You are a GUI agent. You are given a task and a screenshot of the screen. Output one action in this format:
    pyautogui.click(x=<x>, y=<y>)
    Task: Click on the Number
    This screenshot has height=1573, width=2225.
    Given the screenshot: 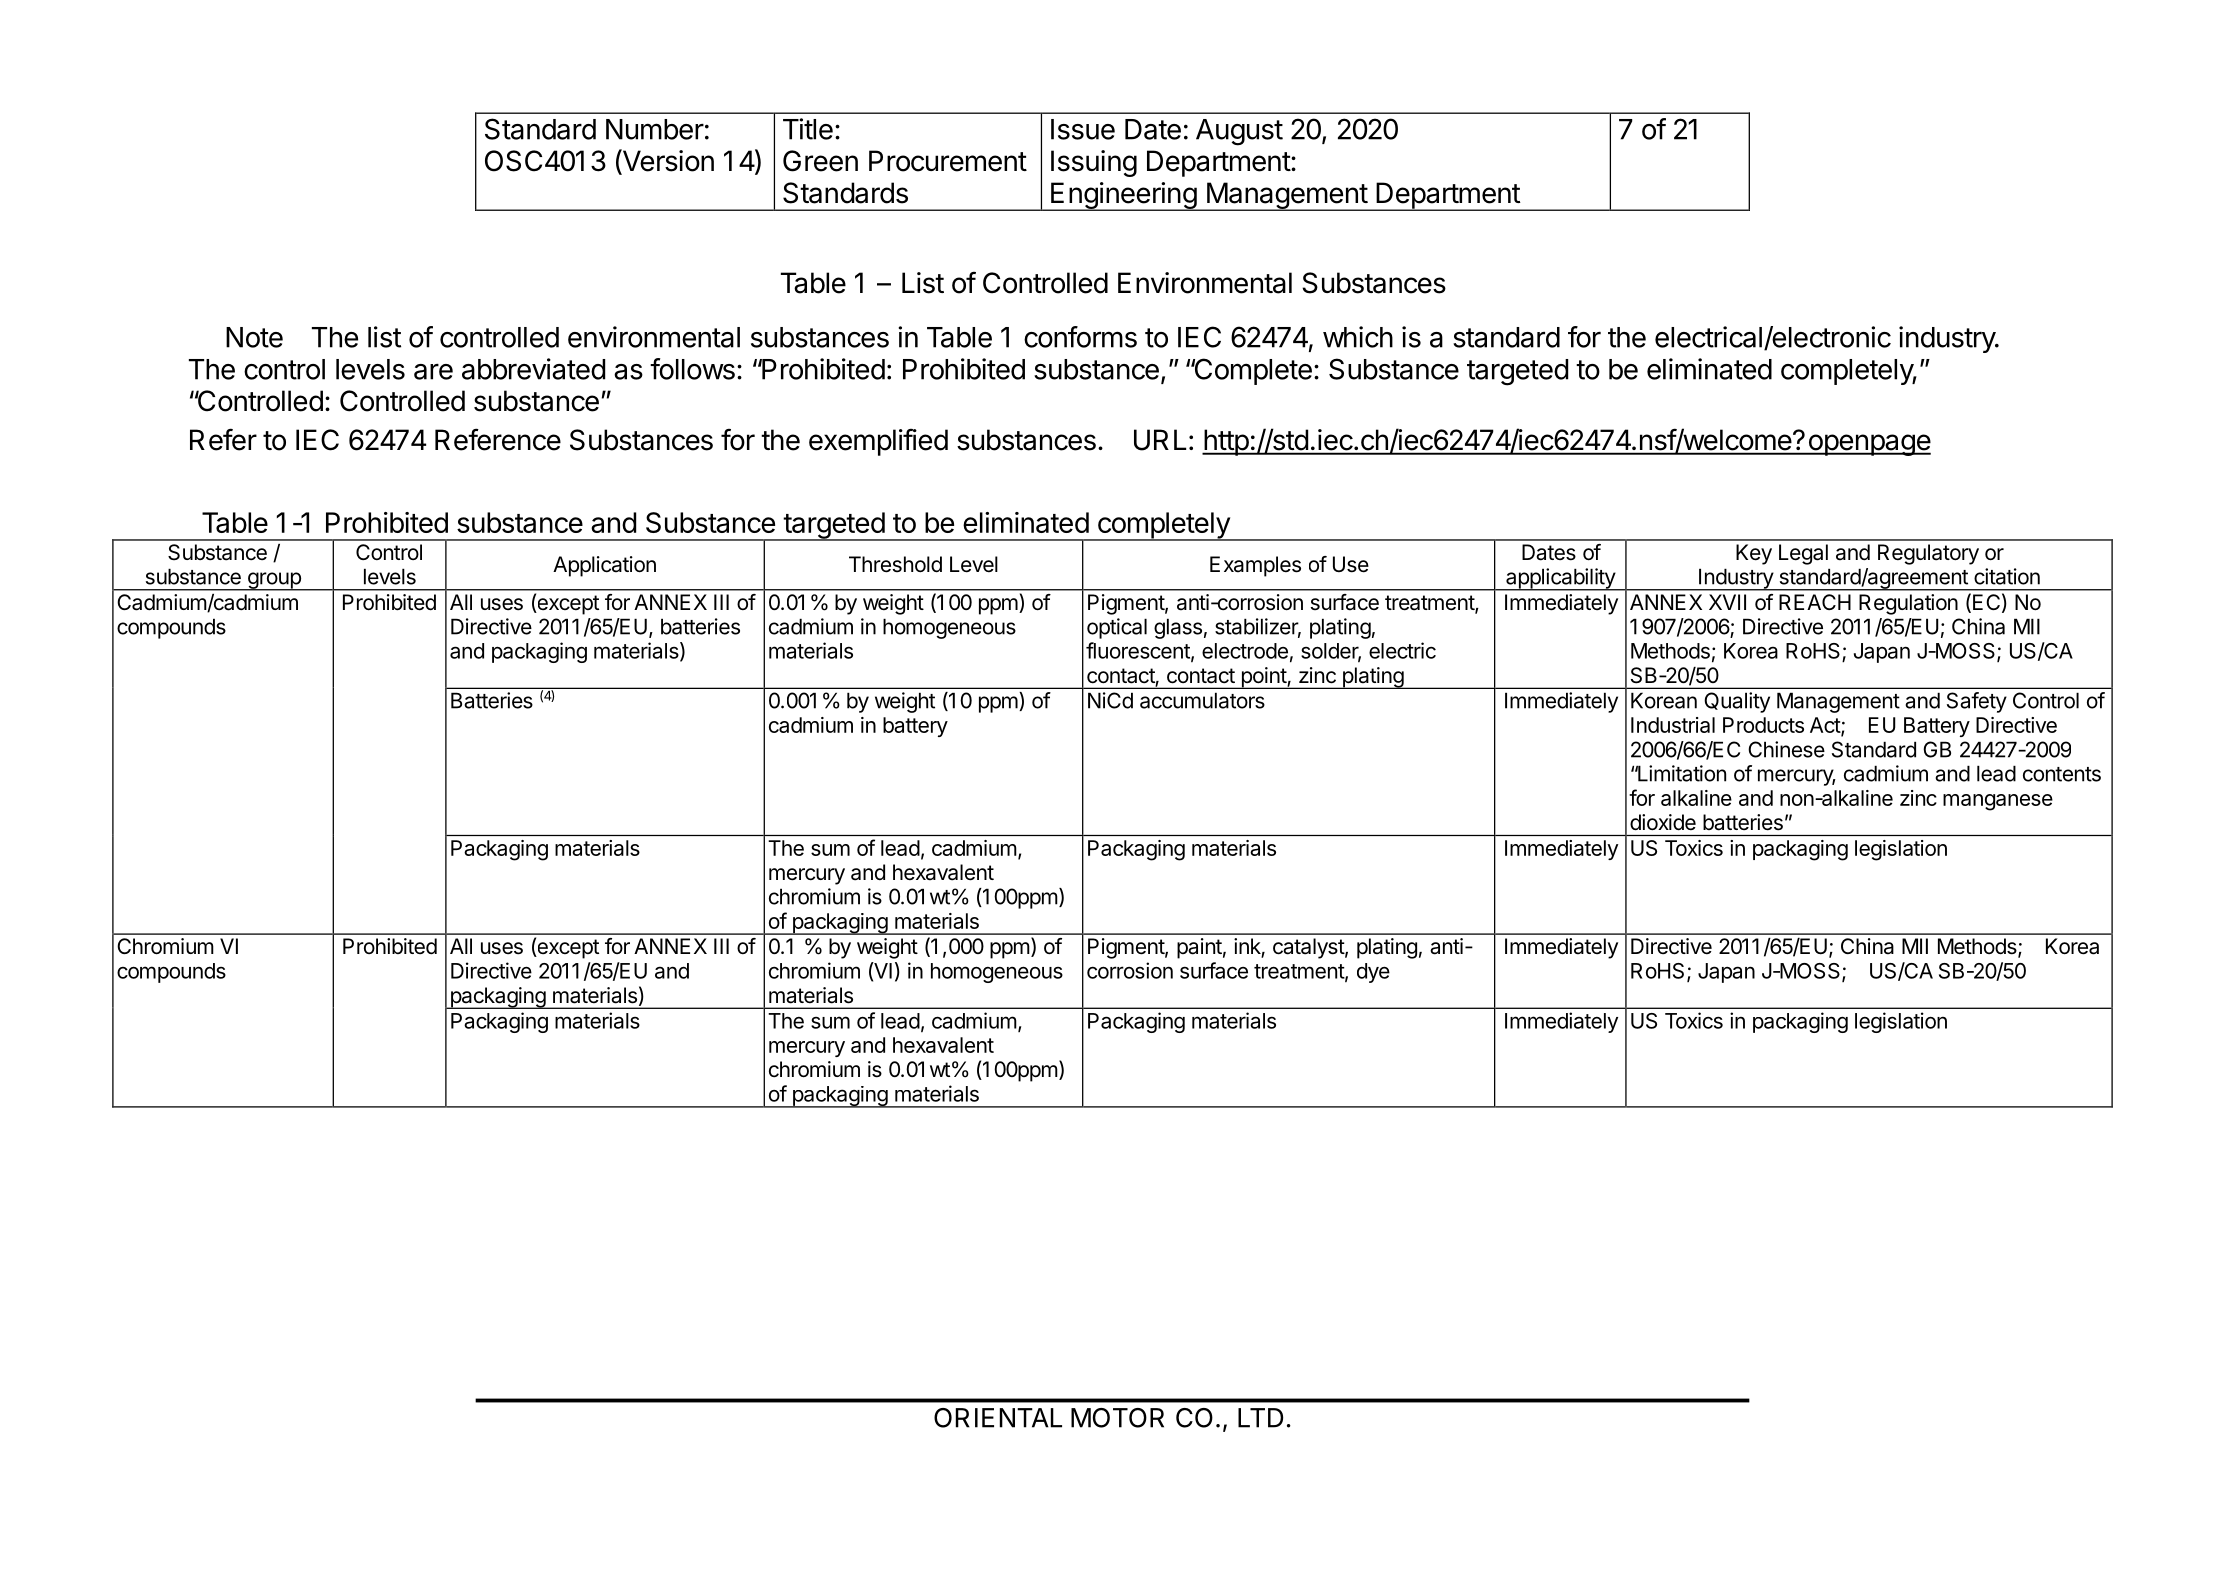 What is the action you would take?
    pyautogui.click(x=655, y=129)
